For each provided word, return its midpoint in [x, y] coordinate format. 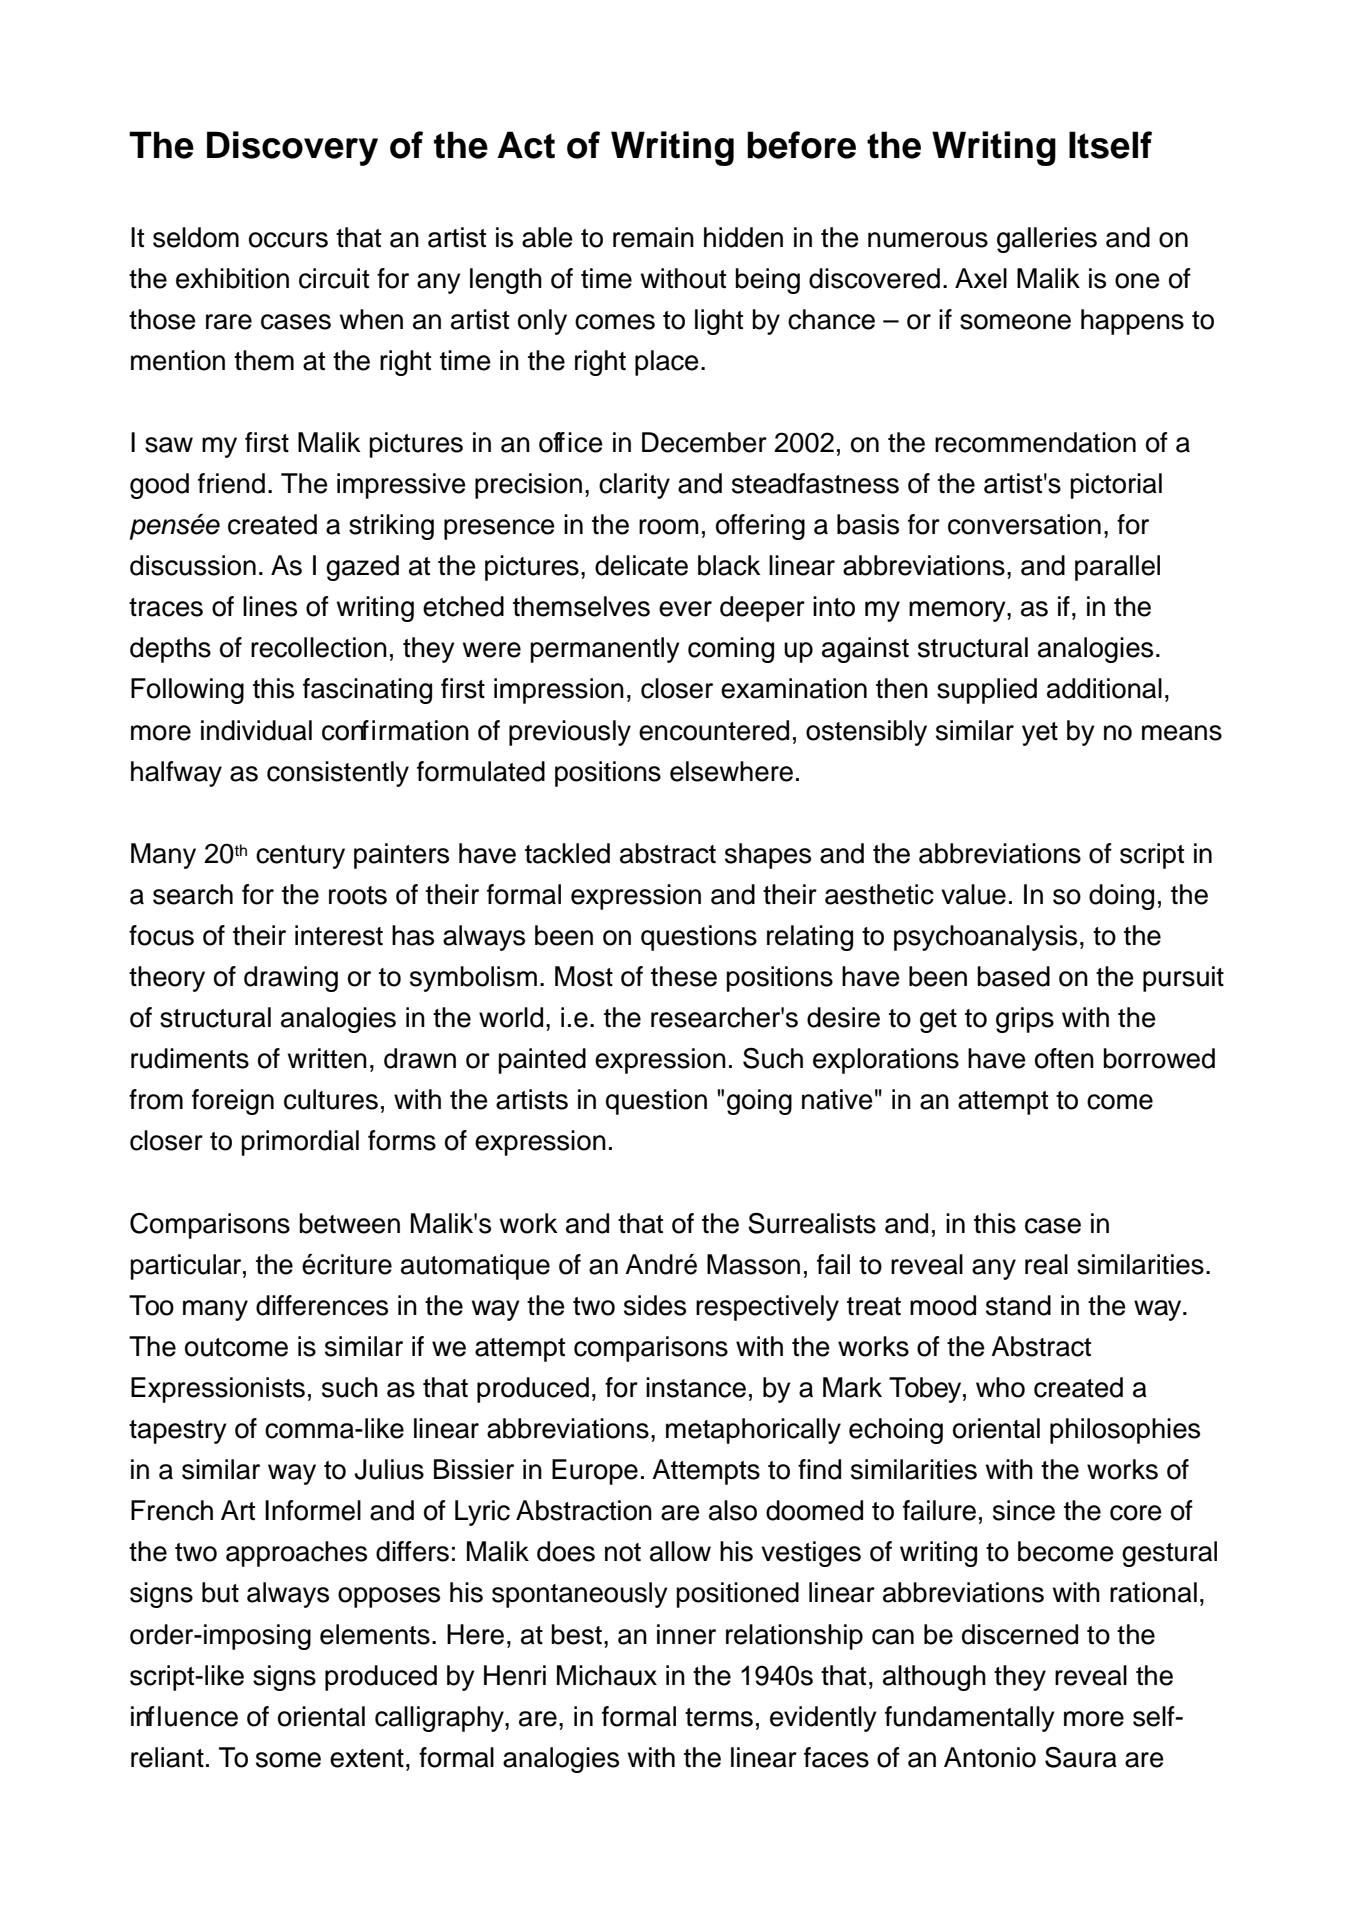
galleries [1047, 240]
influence [184, 1716]
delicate [641, 565]
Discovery [292, 148]
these [684, 976]
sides [655, 1305]
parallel [1117, 568]
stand [1018, 1305]
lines [270, 606]
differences [322, 1305]
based [1013, 976]
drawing [291, 979]
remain [653, 237]
